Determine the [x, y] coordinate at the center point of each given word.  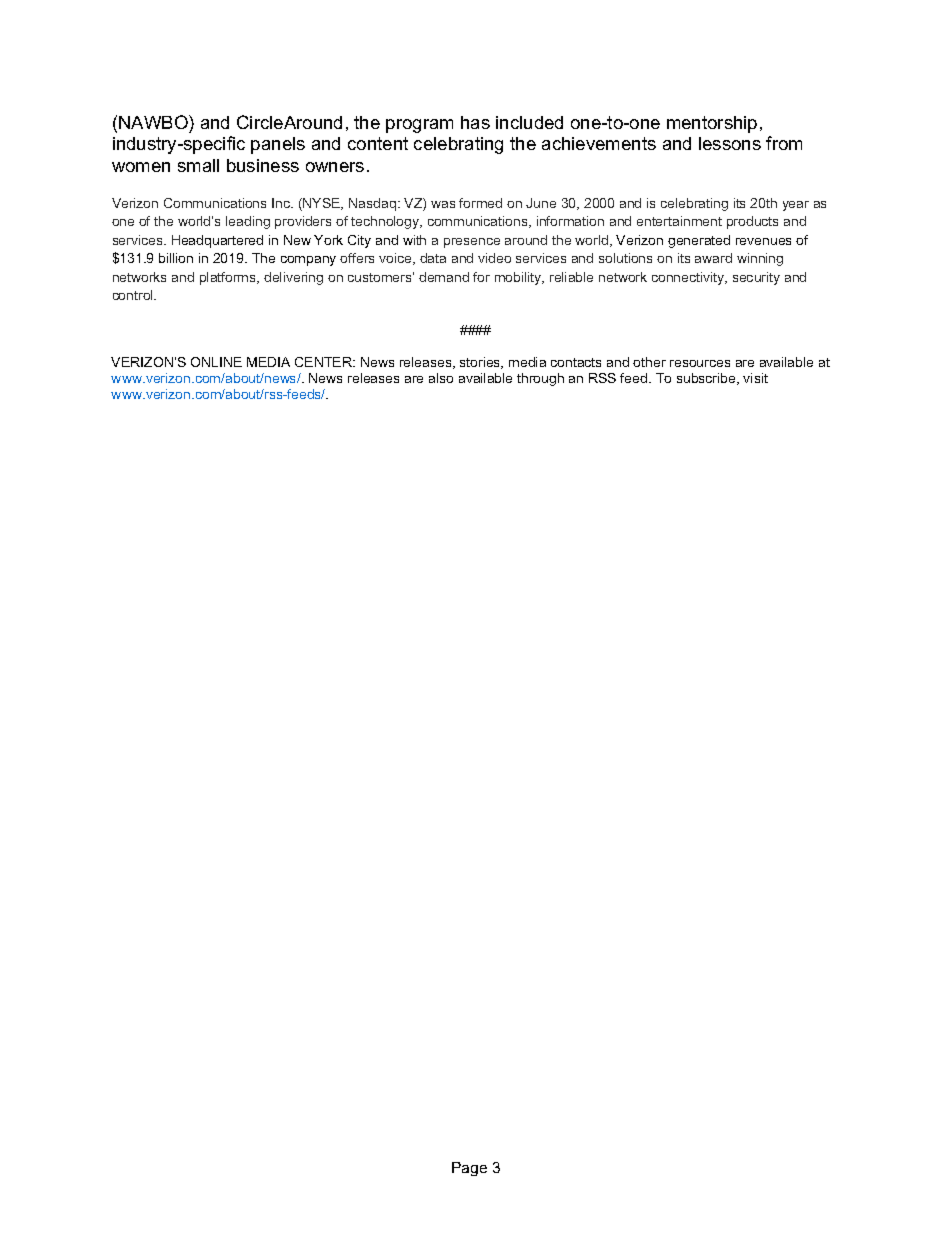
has [475, 122]
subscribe [707, 379]
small [198, 165]
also [441, 378]
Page [469, 1169]
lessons [730, 143]
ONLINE [216, 362]
